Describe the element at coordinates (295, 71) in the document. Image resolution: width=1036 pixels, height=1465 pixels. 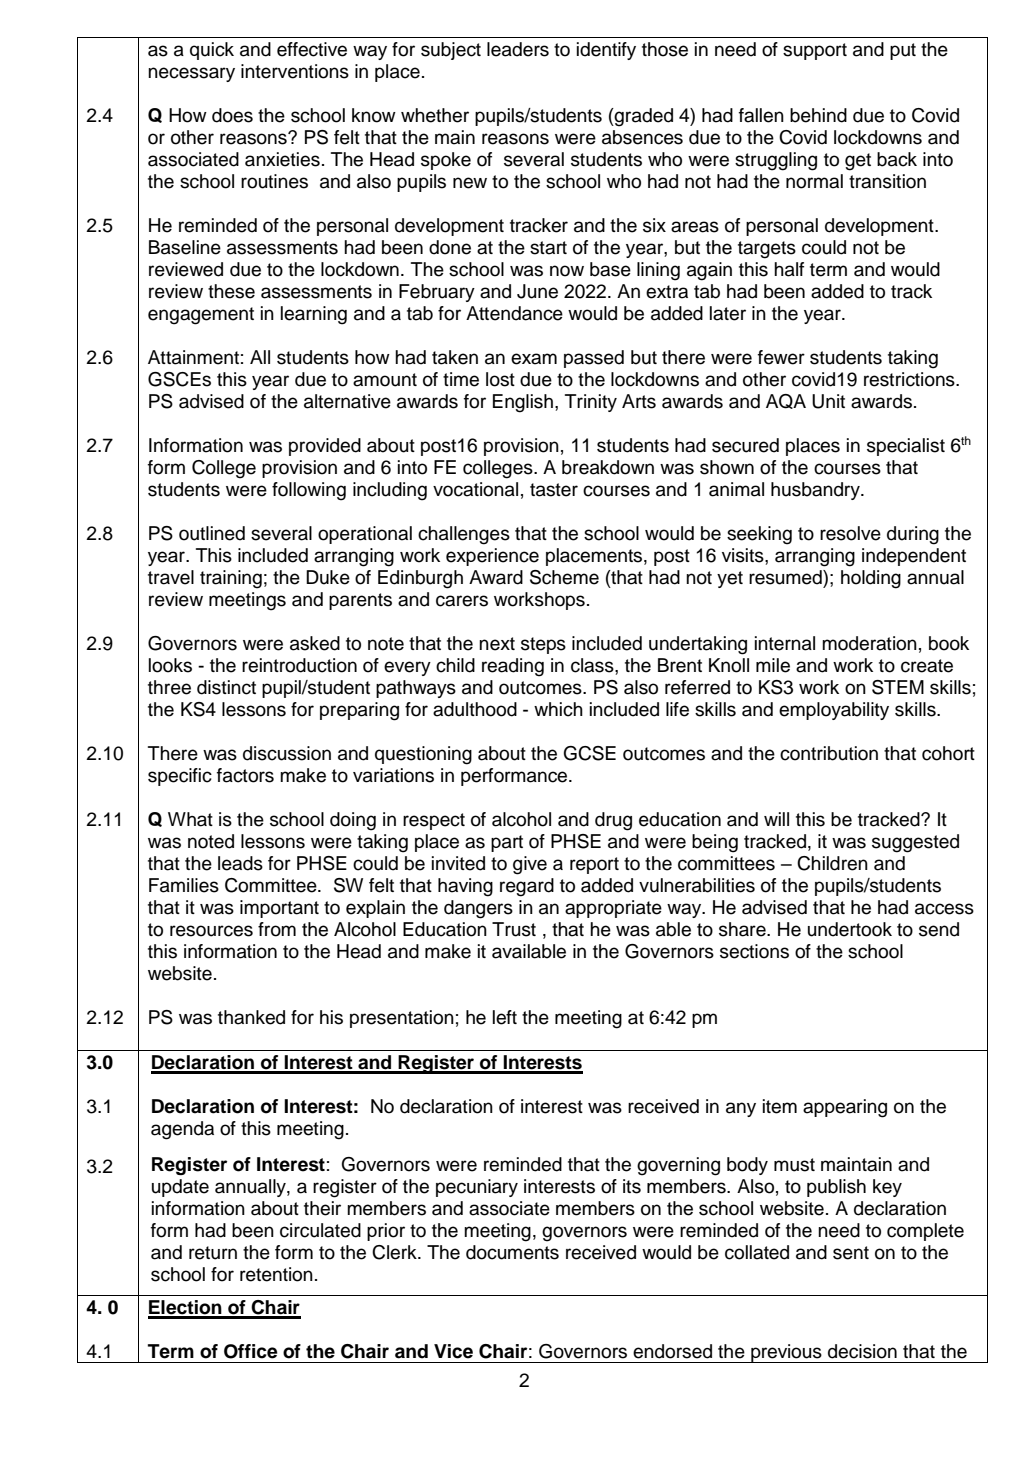
I see `interventions` at that location.
